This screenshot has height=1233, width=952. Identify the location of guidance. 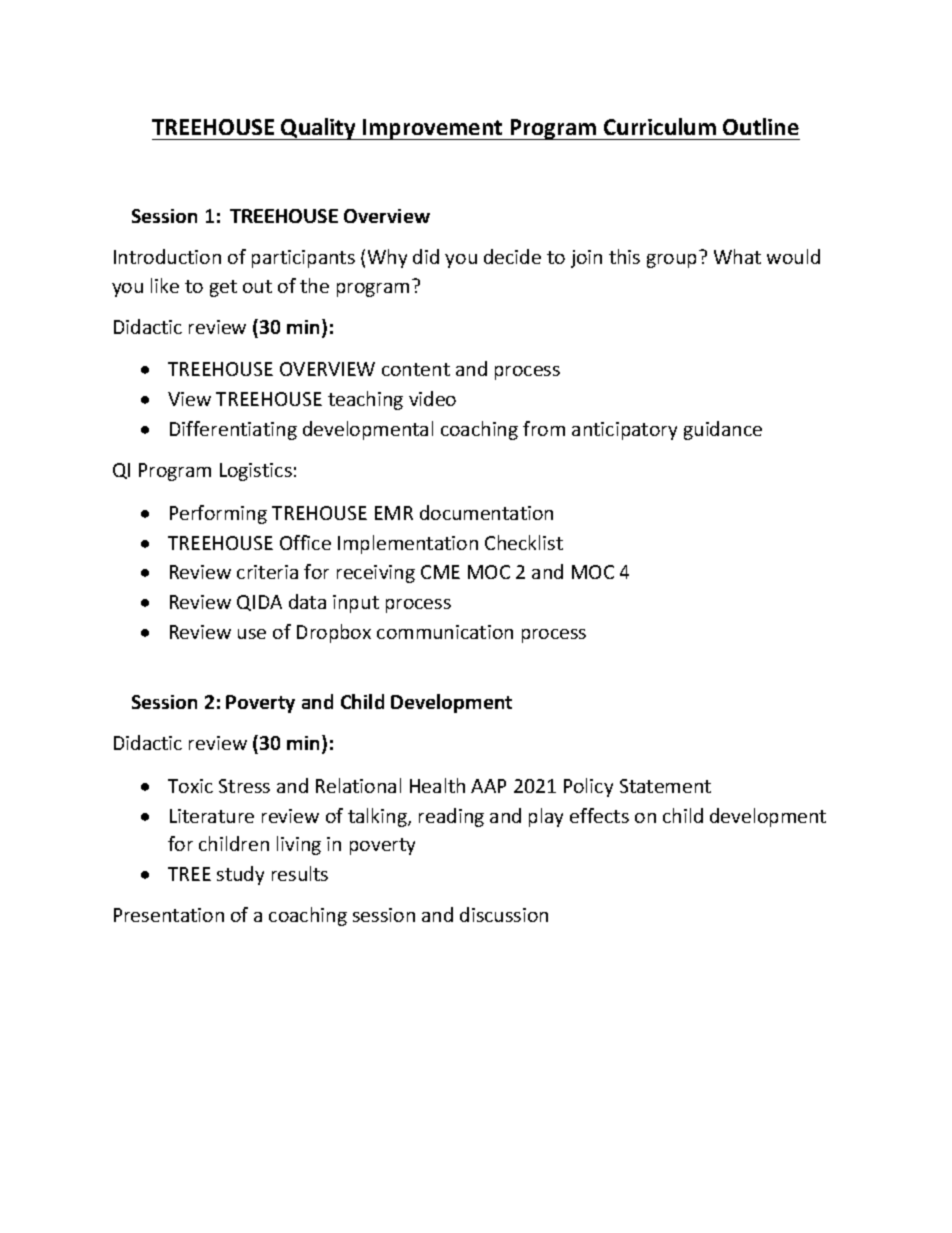
(723, 430).
